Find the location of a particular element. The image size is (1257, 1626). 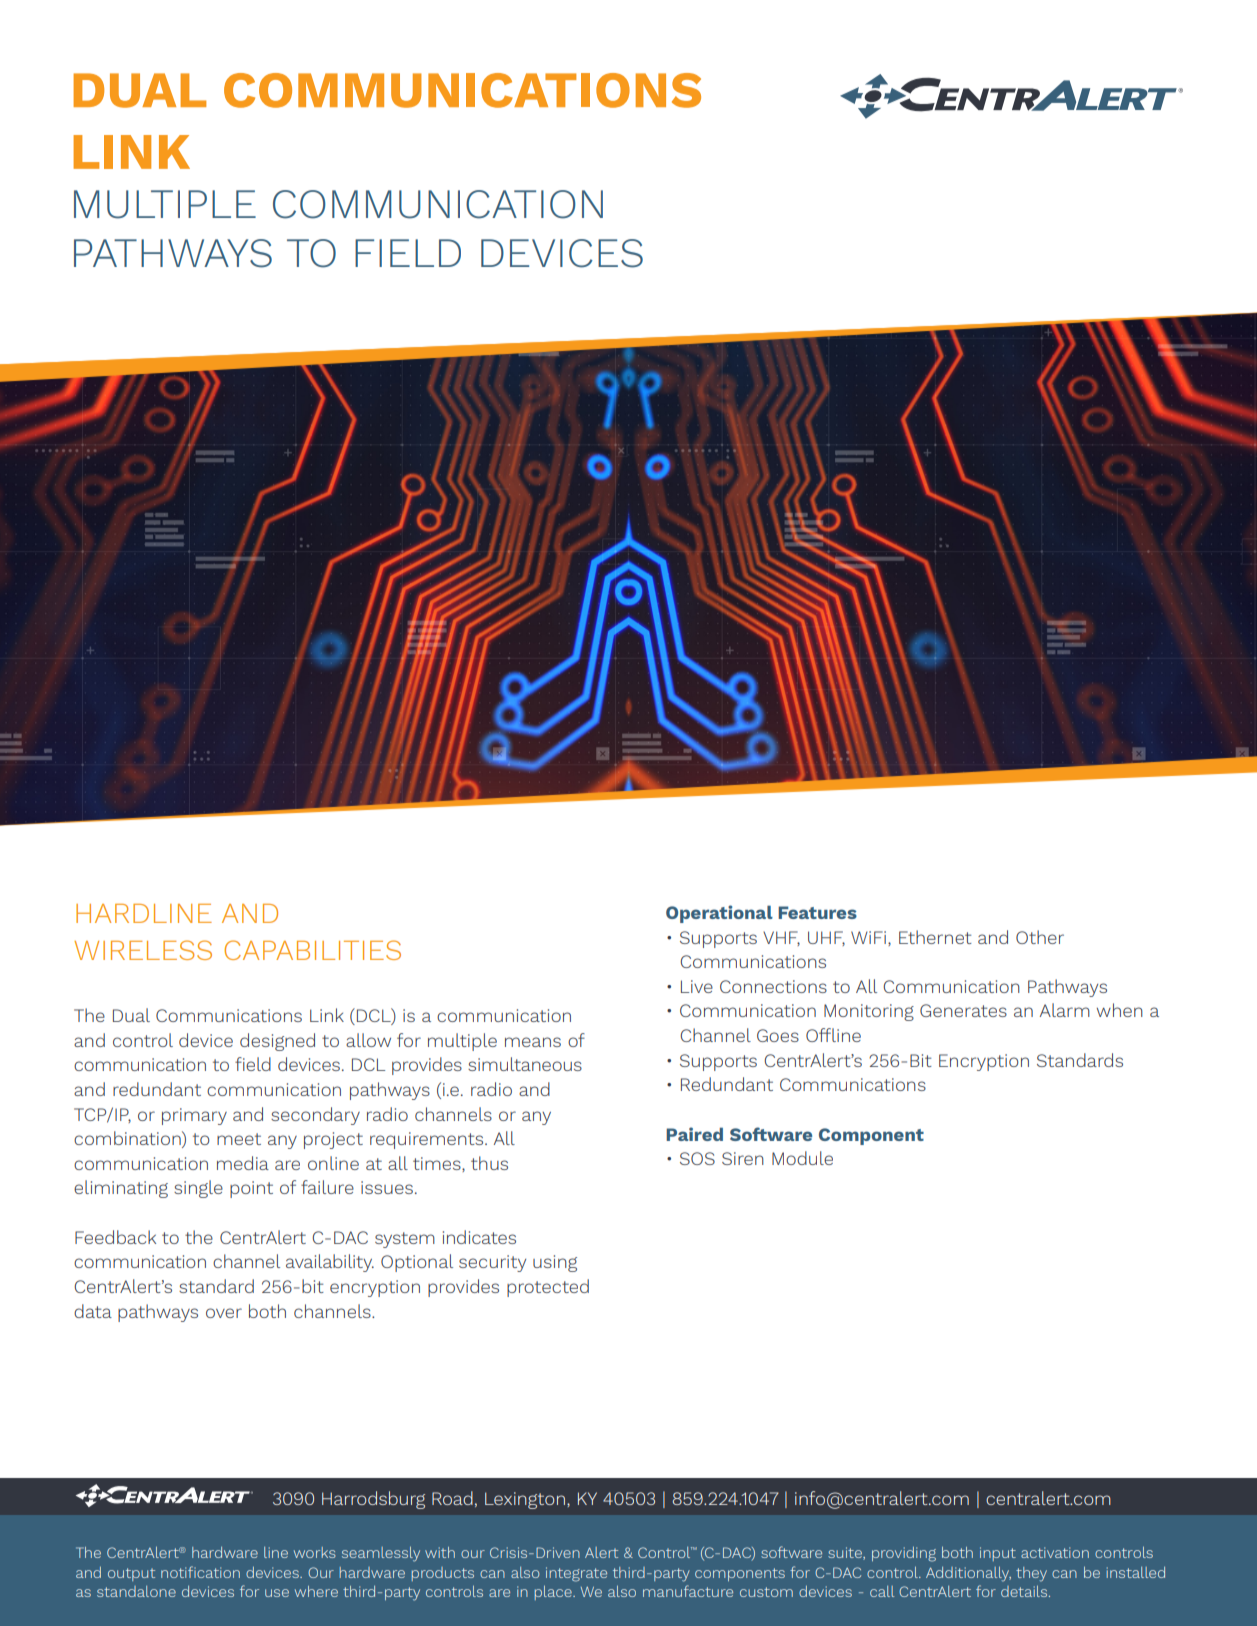

protected is located at coordinates (548, 1288).
